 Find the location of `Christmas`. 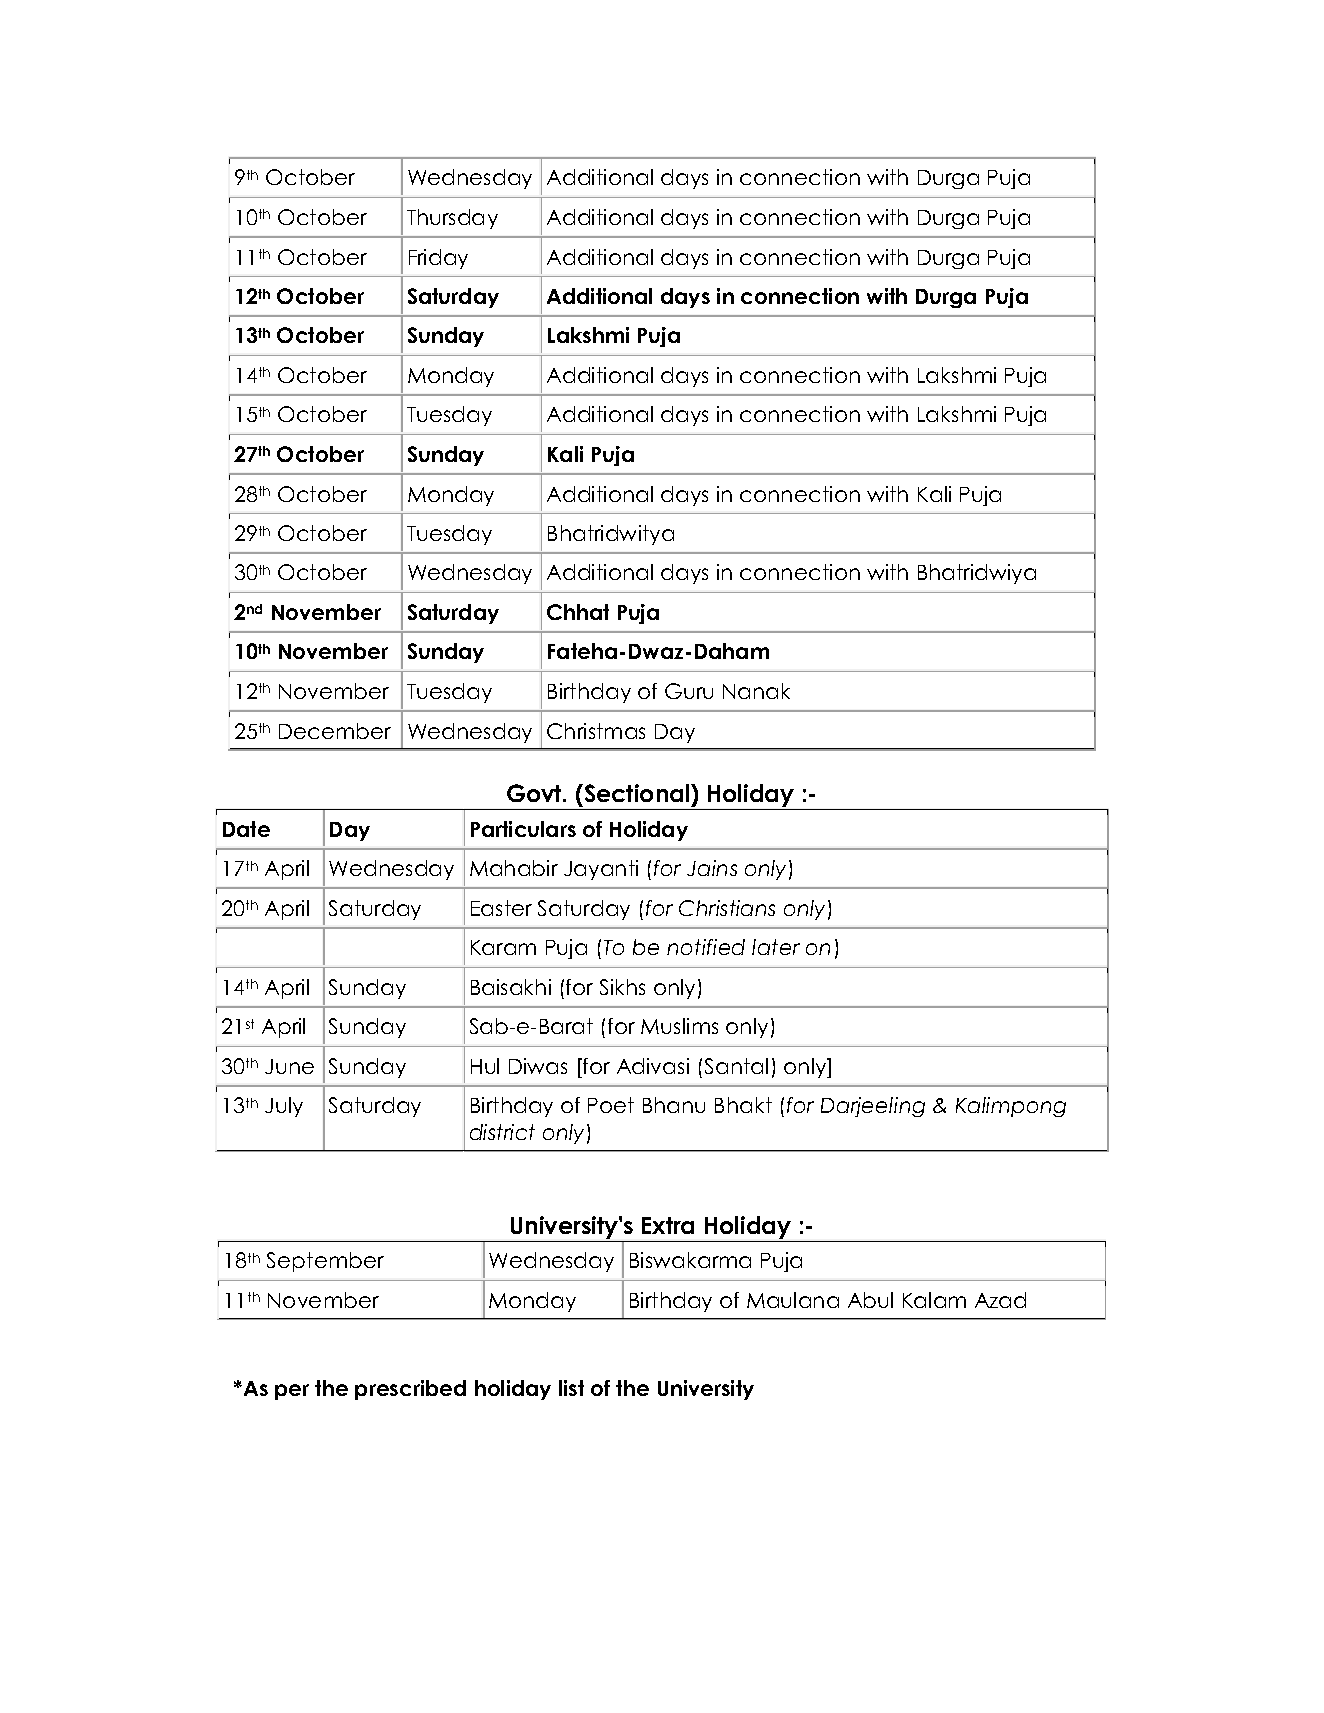

Christmas is located at coordinates (596, 731).
